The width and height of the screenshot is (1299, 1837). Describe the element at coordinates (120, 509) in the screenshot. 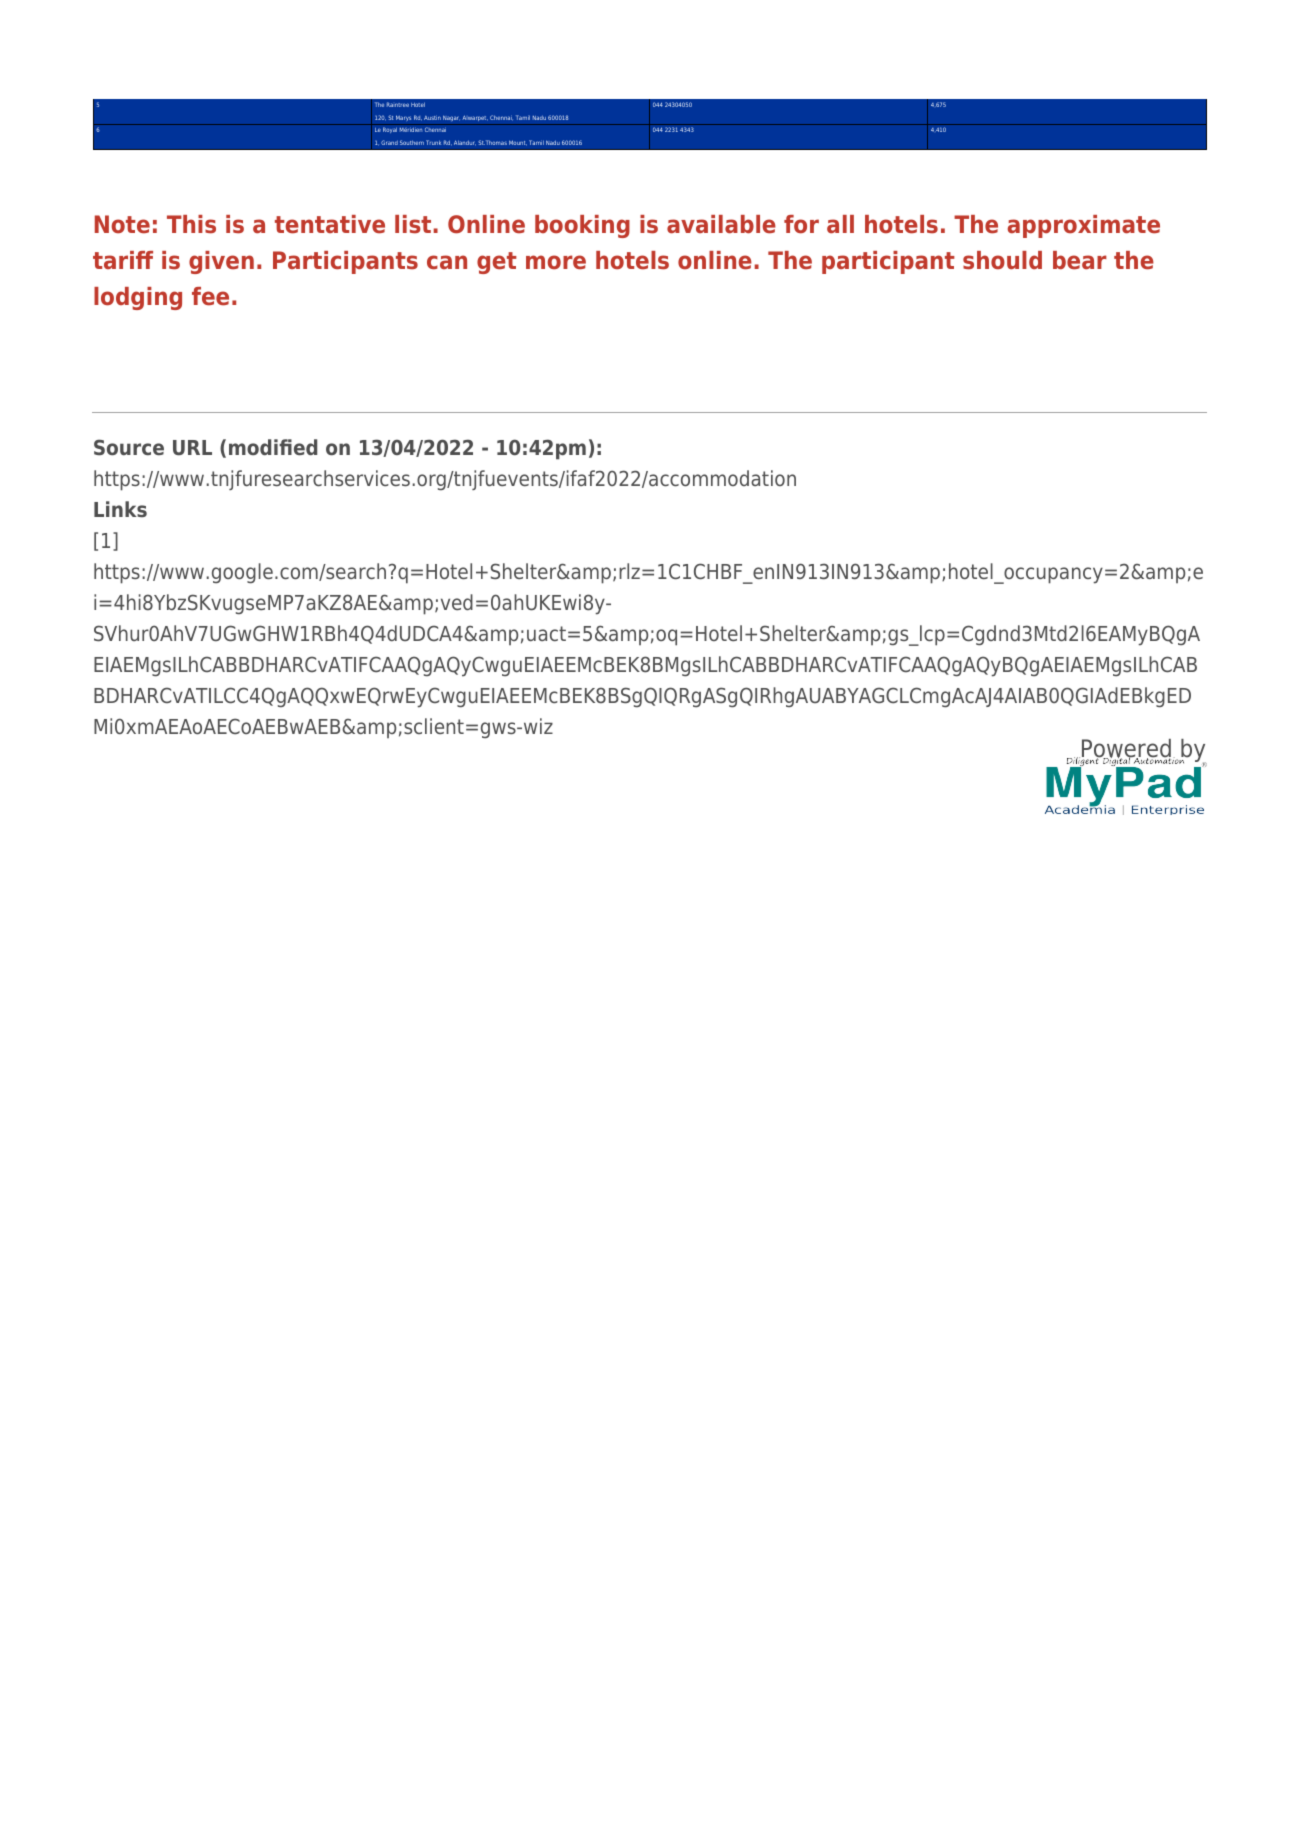

I see `Links` at that location.
